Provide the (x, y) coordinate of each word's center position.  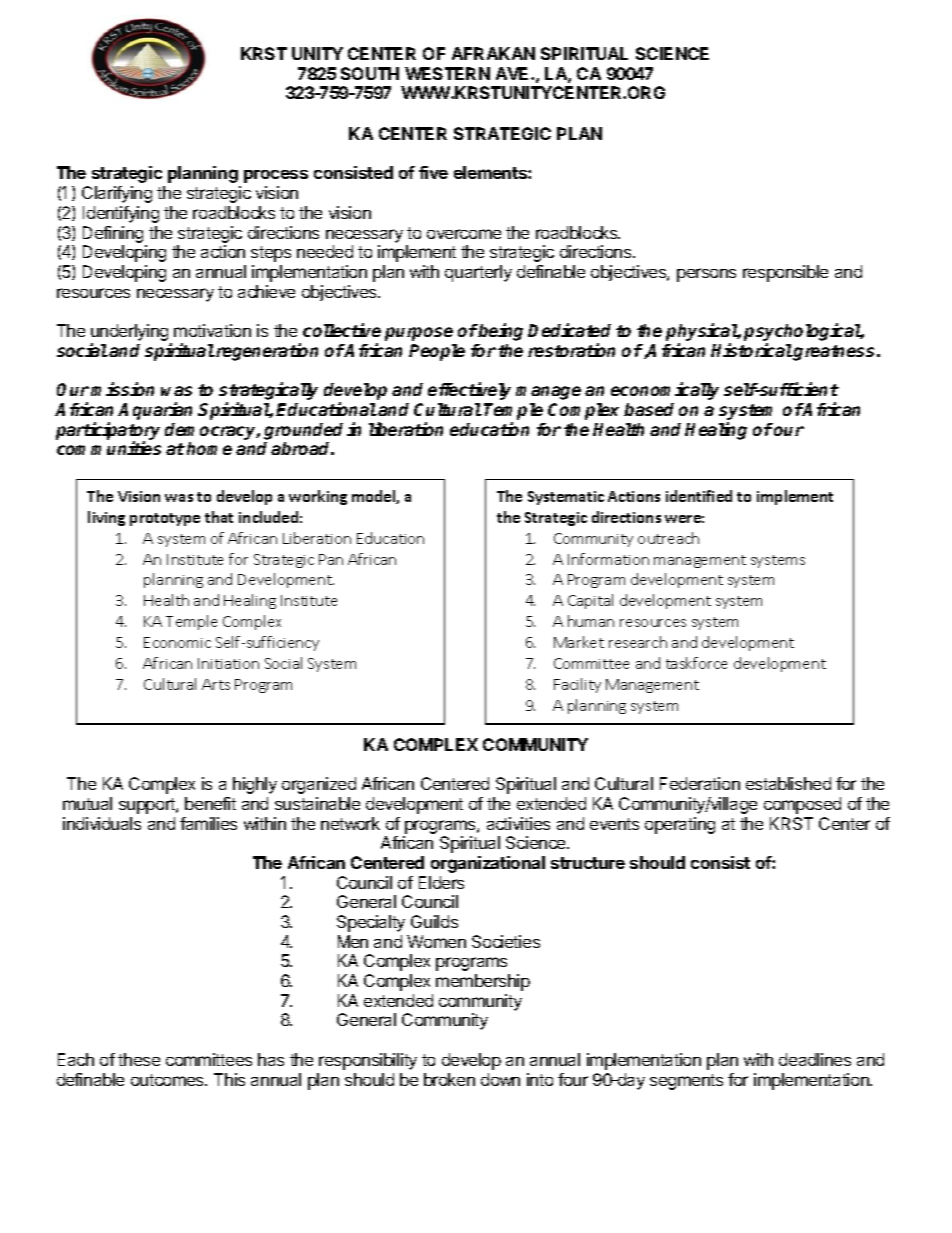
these (139, 1059)
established (788, 783)
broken (449, 1079)
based (649, 409)
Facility (577, 685)
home (209, 448)
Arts (216, 684)
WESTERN (447, 73)
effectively (469, 391)
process (276, 176)
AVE (514, 73)
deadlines (815, 1059)
